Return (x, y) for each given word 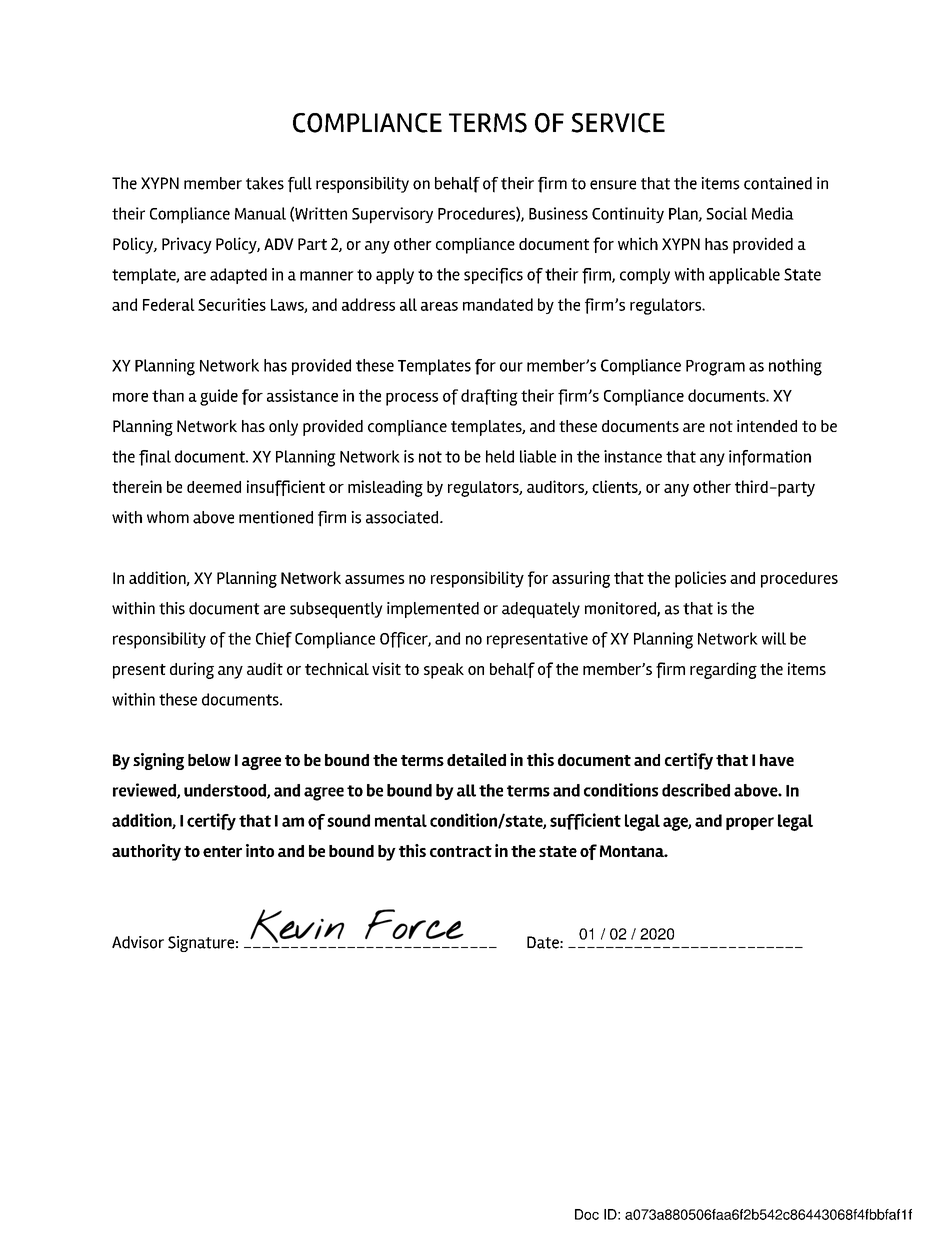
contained (778, 183)
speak (444, 671)
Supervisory (392, 215)
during (192, 670)
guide (219, 397)
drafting (489, 397)
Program (715, 368)
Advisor (138, 942)
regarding (723, 670)
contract (461, 851)
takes (265, 183)
